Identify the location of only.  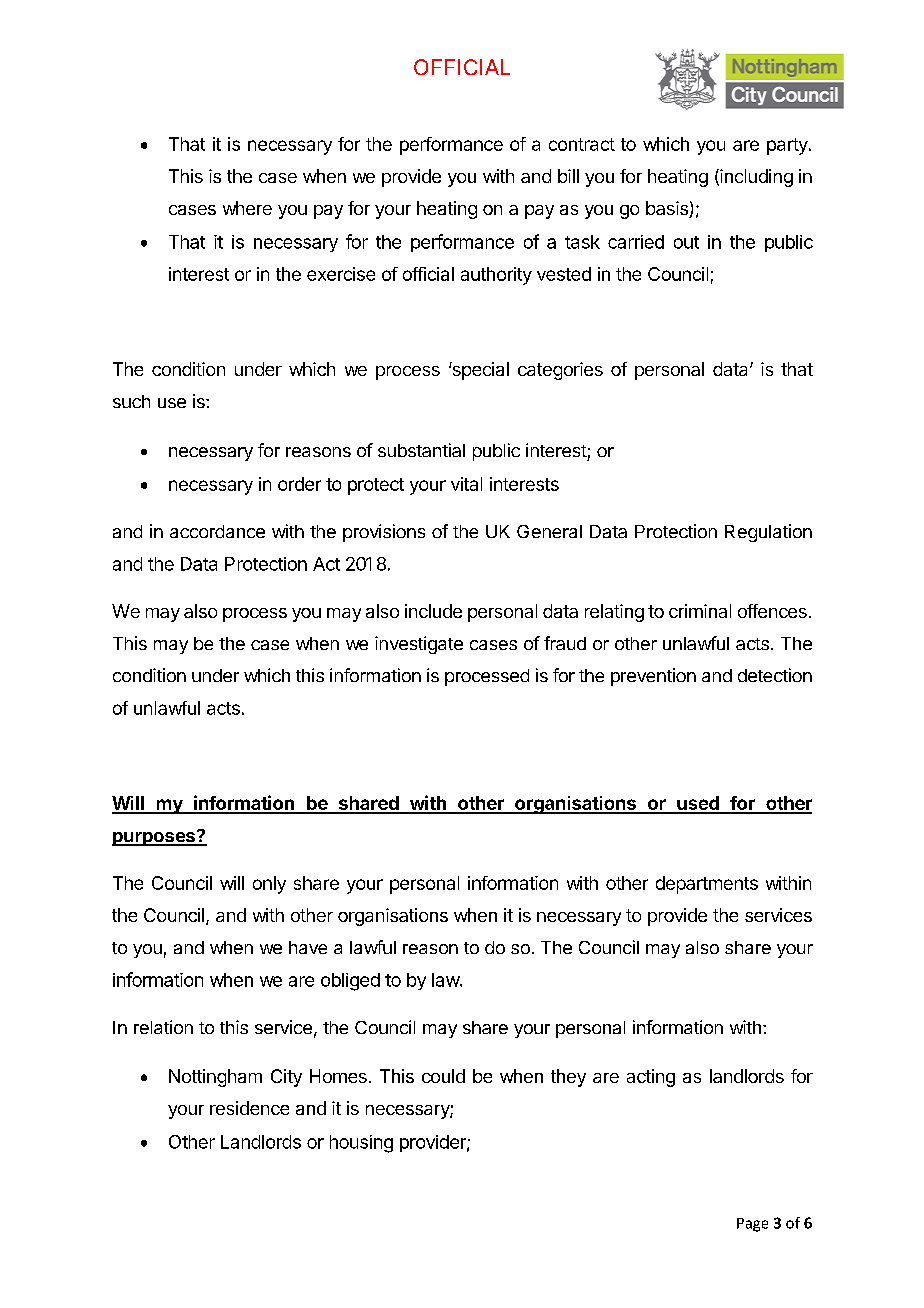
(269, 885).
